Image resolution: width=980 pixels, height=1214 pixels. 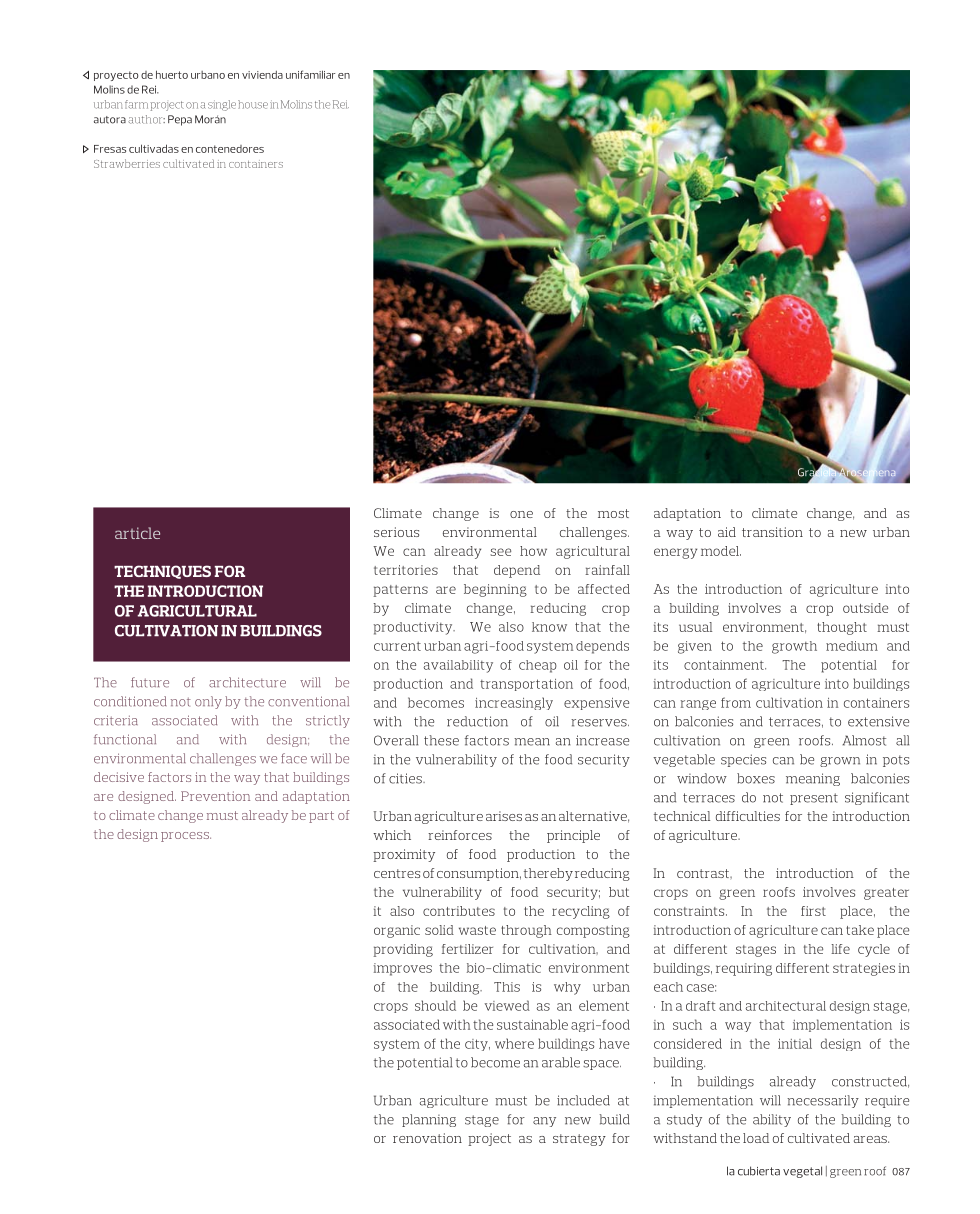 What do you see at coordinates (180, 120) in the screenshot?
I see `Pepa` at bounding box center [180, 120].
